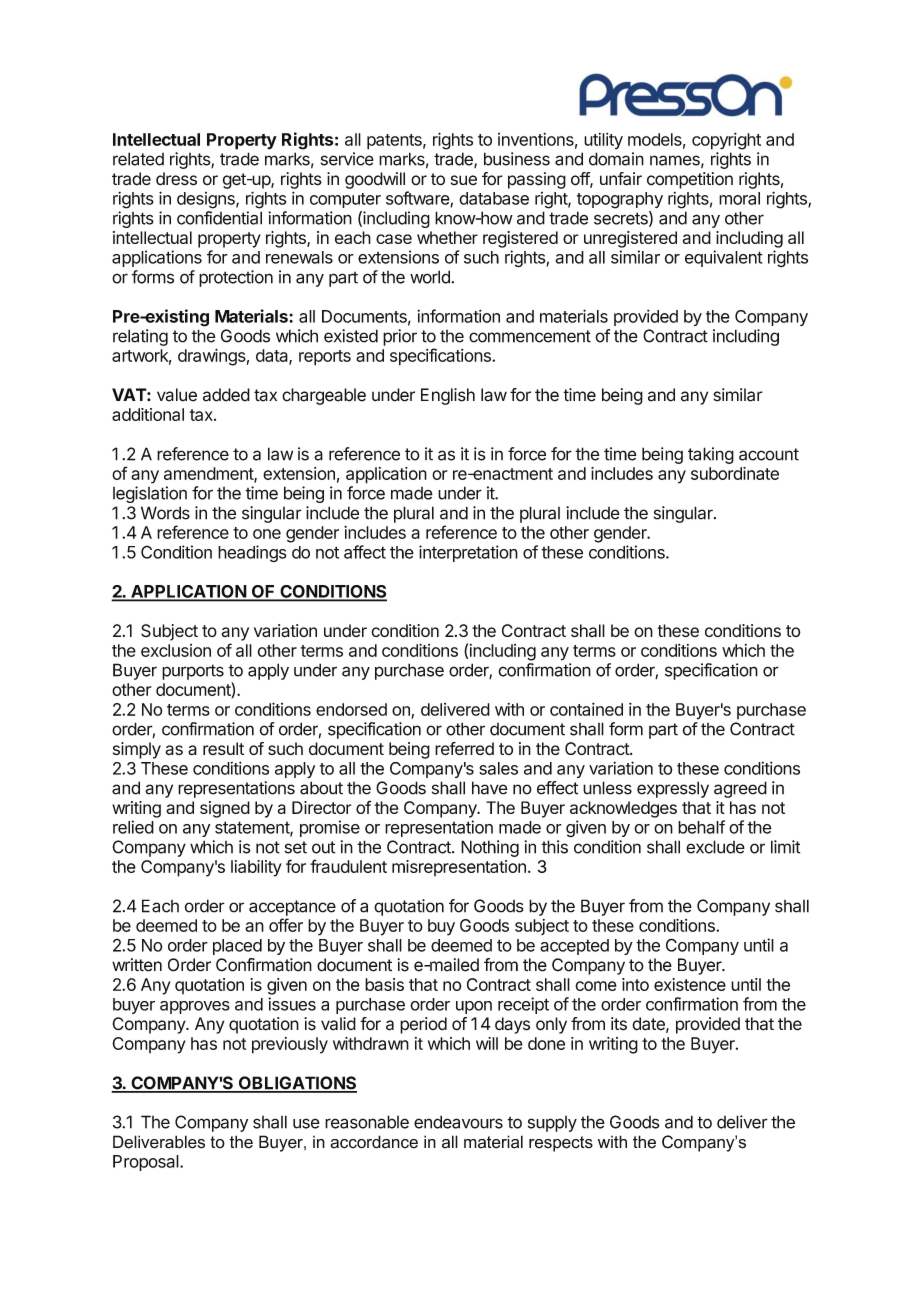 This page has width=924, height=1308. Describe the element at coordinates (468, 553) in the page. I see `interpretation` at that location.
